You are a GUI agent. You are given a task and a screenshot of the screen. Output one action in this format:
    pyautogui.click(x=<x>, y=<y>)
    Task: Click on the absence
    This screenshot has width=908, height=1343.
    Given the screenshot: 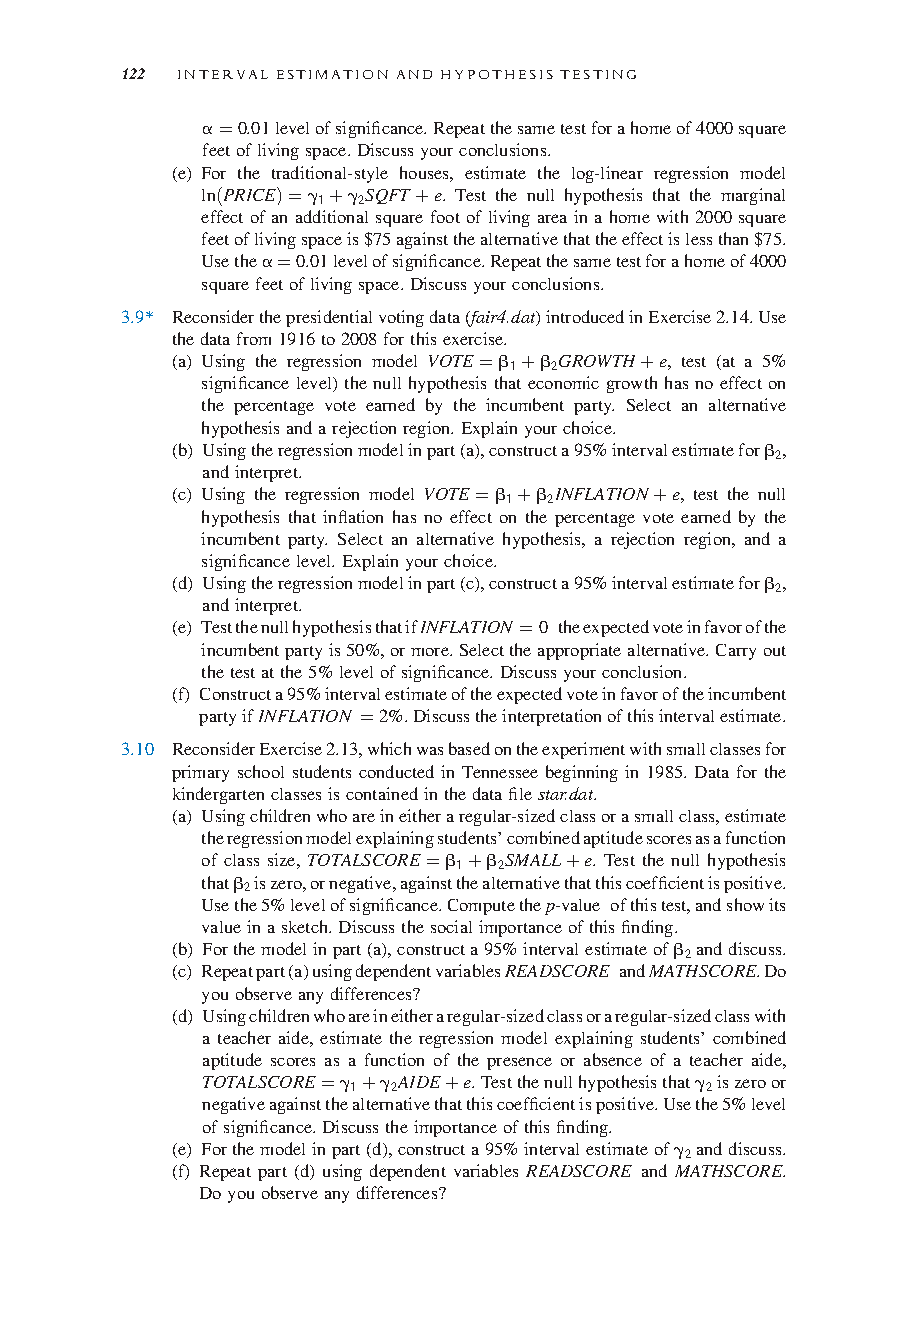 What is the action you would take?
    pyautogui.click(x=613, y=1059)
